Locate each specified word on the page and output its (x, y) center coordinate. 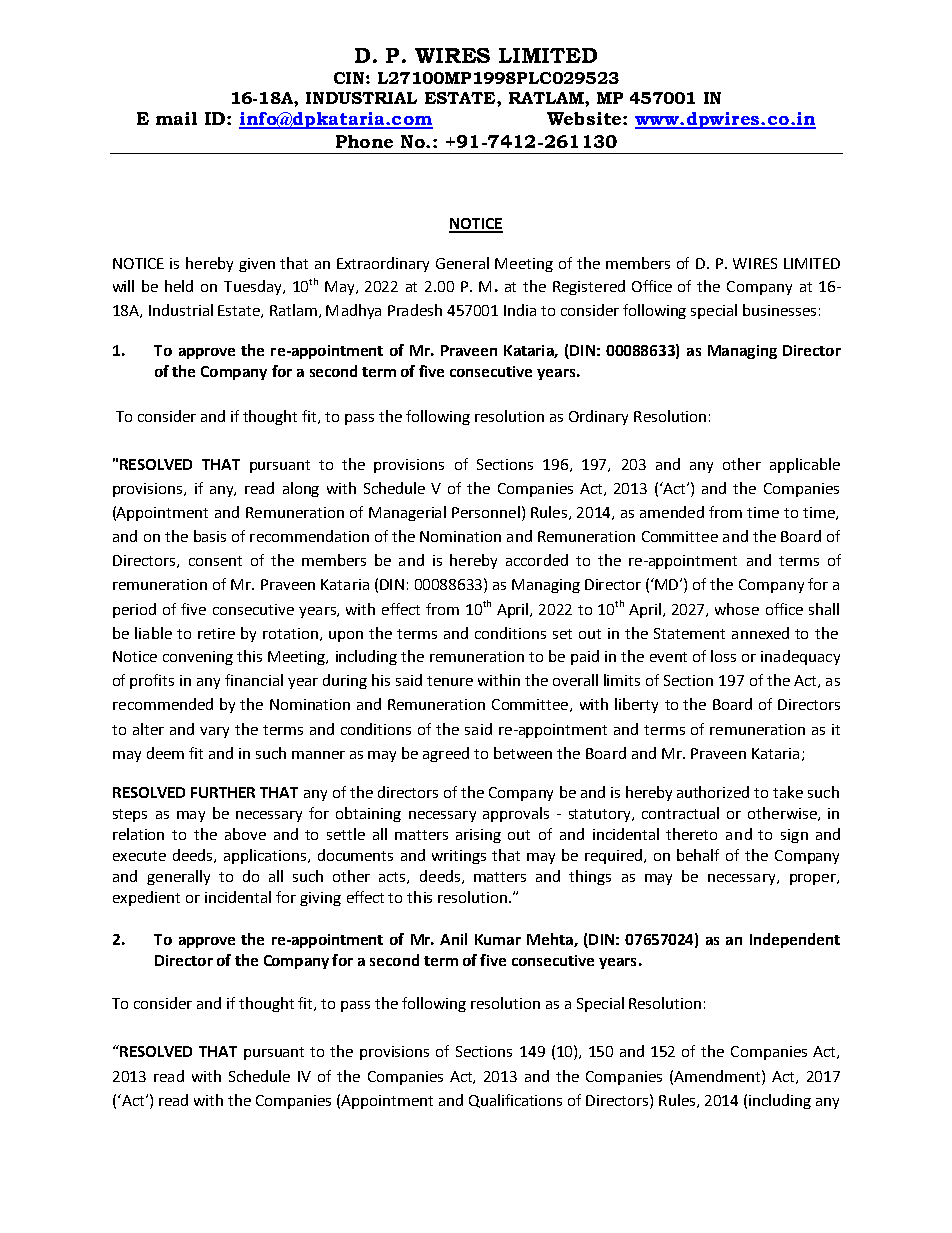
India (520, 310)
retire (216, 633)
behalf (698, 855)
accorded (537, 560)
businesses (779, 310)
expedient (146, 898)
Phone (364, 141)
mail (176, 118)
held (179, 286)
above (245, 834)
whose (737, 609)
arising (478, 836)
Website (585, 118)
